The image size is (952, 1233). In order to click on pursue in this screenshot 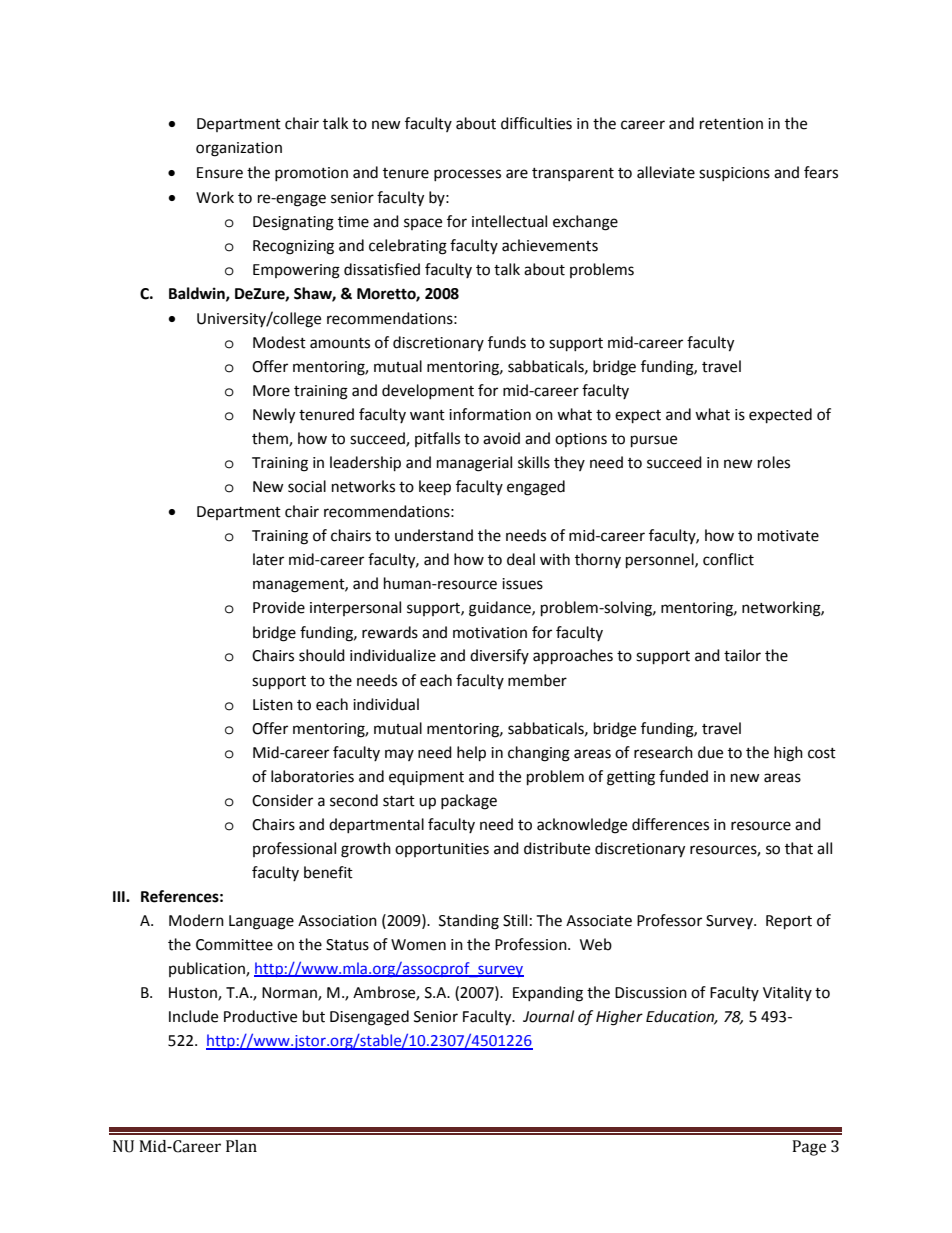, I will do `click(654, 441)`.
